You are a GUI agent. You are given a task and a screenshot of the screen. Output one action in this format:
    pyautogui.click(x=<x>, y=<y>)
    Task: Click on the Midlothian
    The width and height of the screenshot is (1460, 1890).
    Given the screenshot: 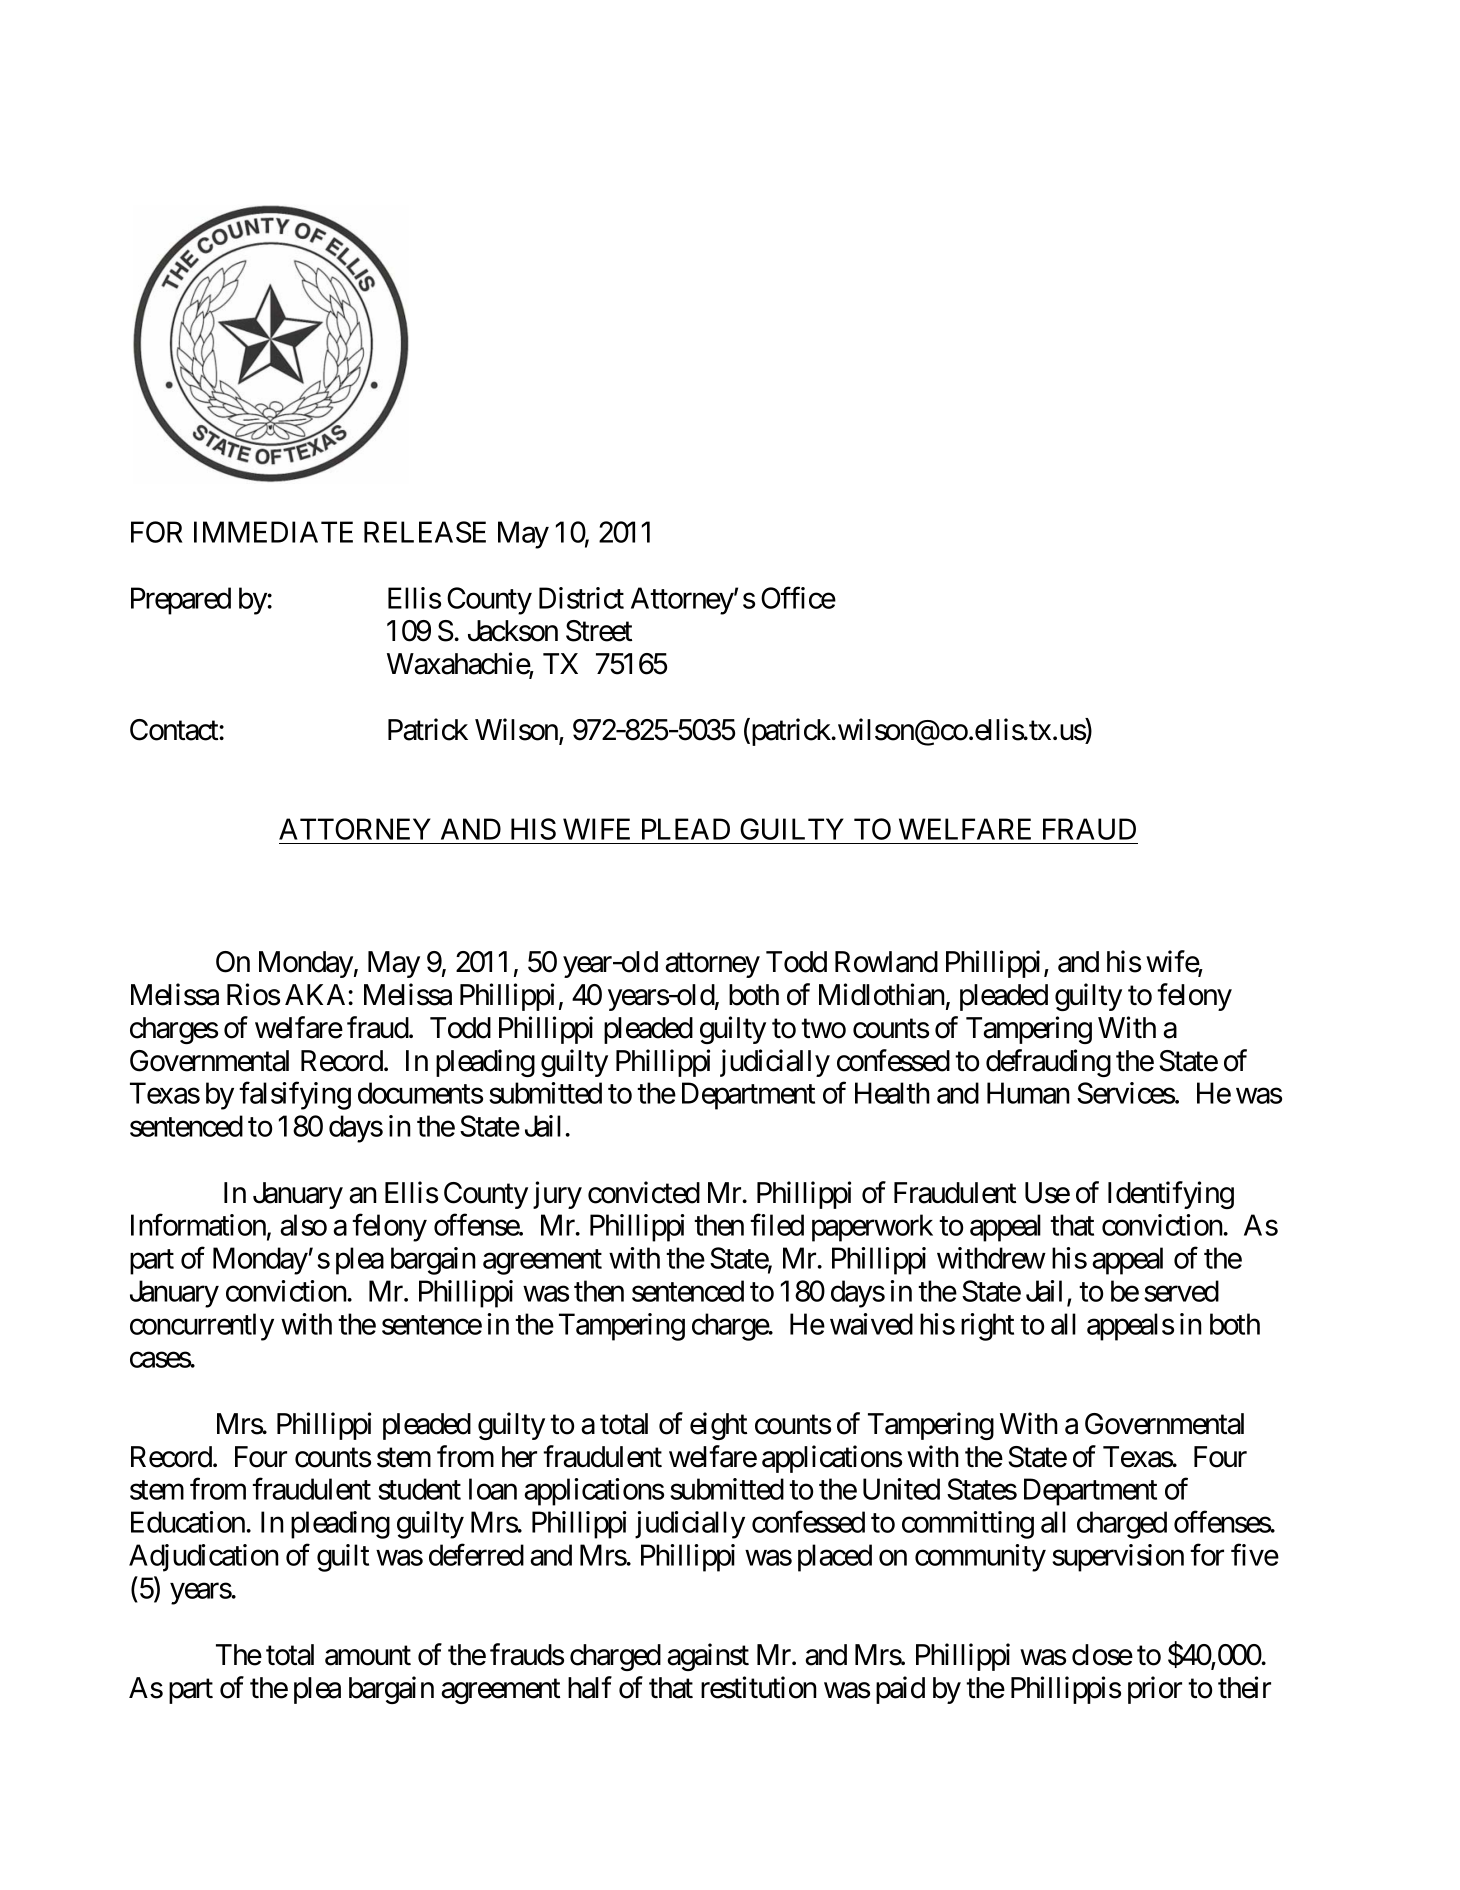 What is the action you would take?
    pyautogui.click(x=882, y=994)
